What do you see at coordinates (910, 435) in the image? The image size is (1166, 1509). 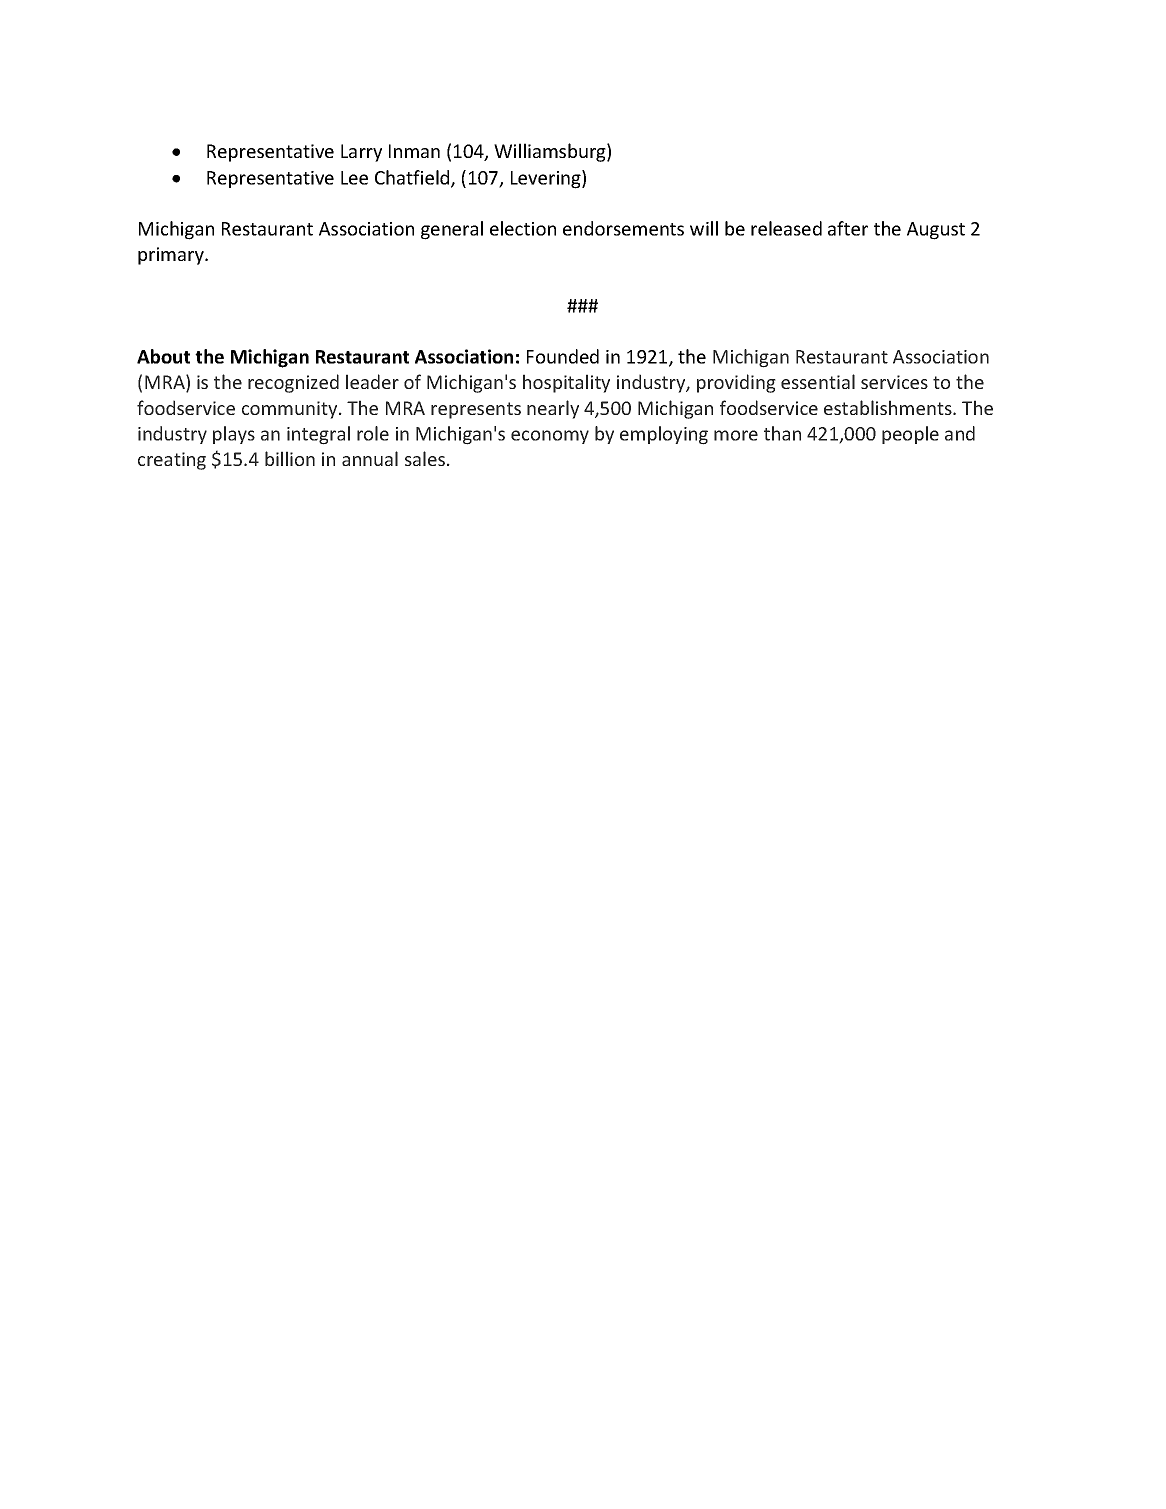 I see `people` at bounding box center [910, 435].
